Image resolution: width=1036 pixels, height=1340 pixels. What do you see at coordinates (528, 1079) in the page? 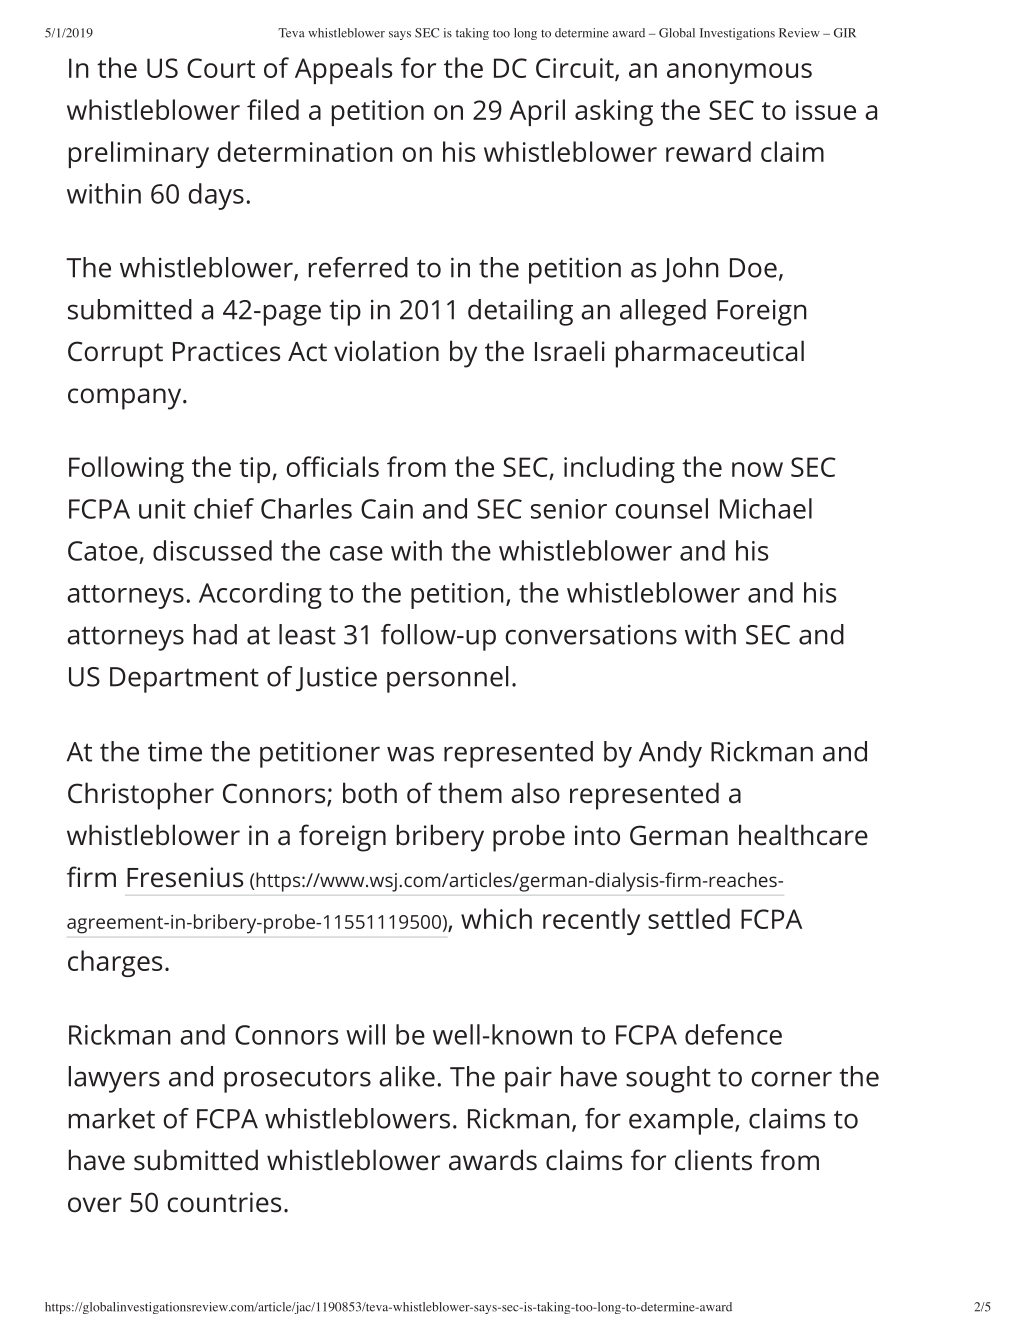
I see `pair` at bounding box center [528, 1079].
